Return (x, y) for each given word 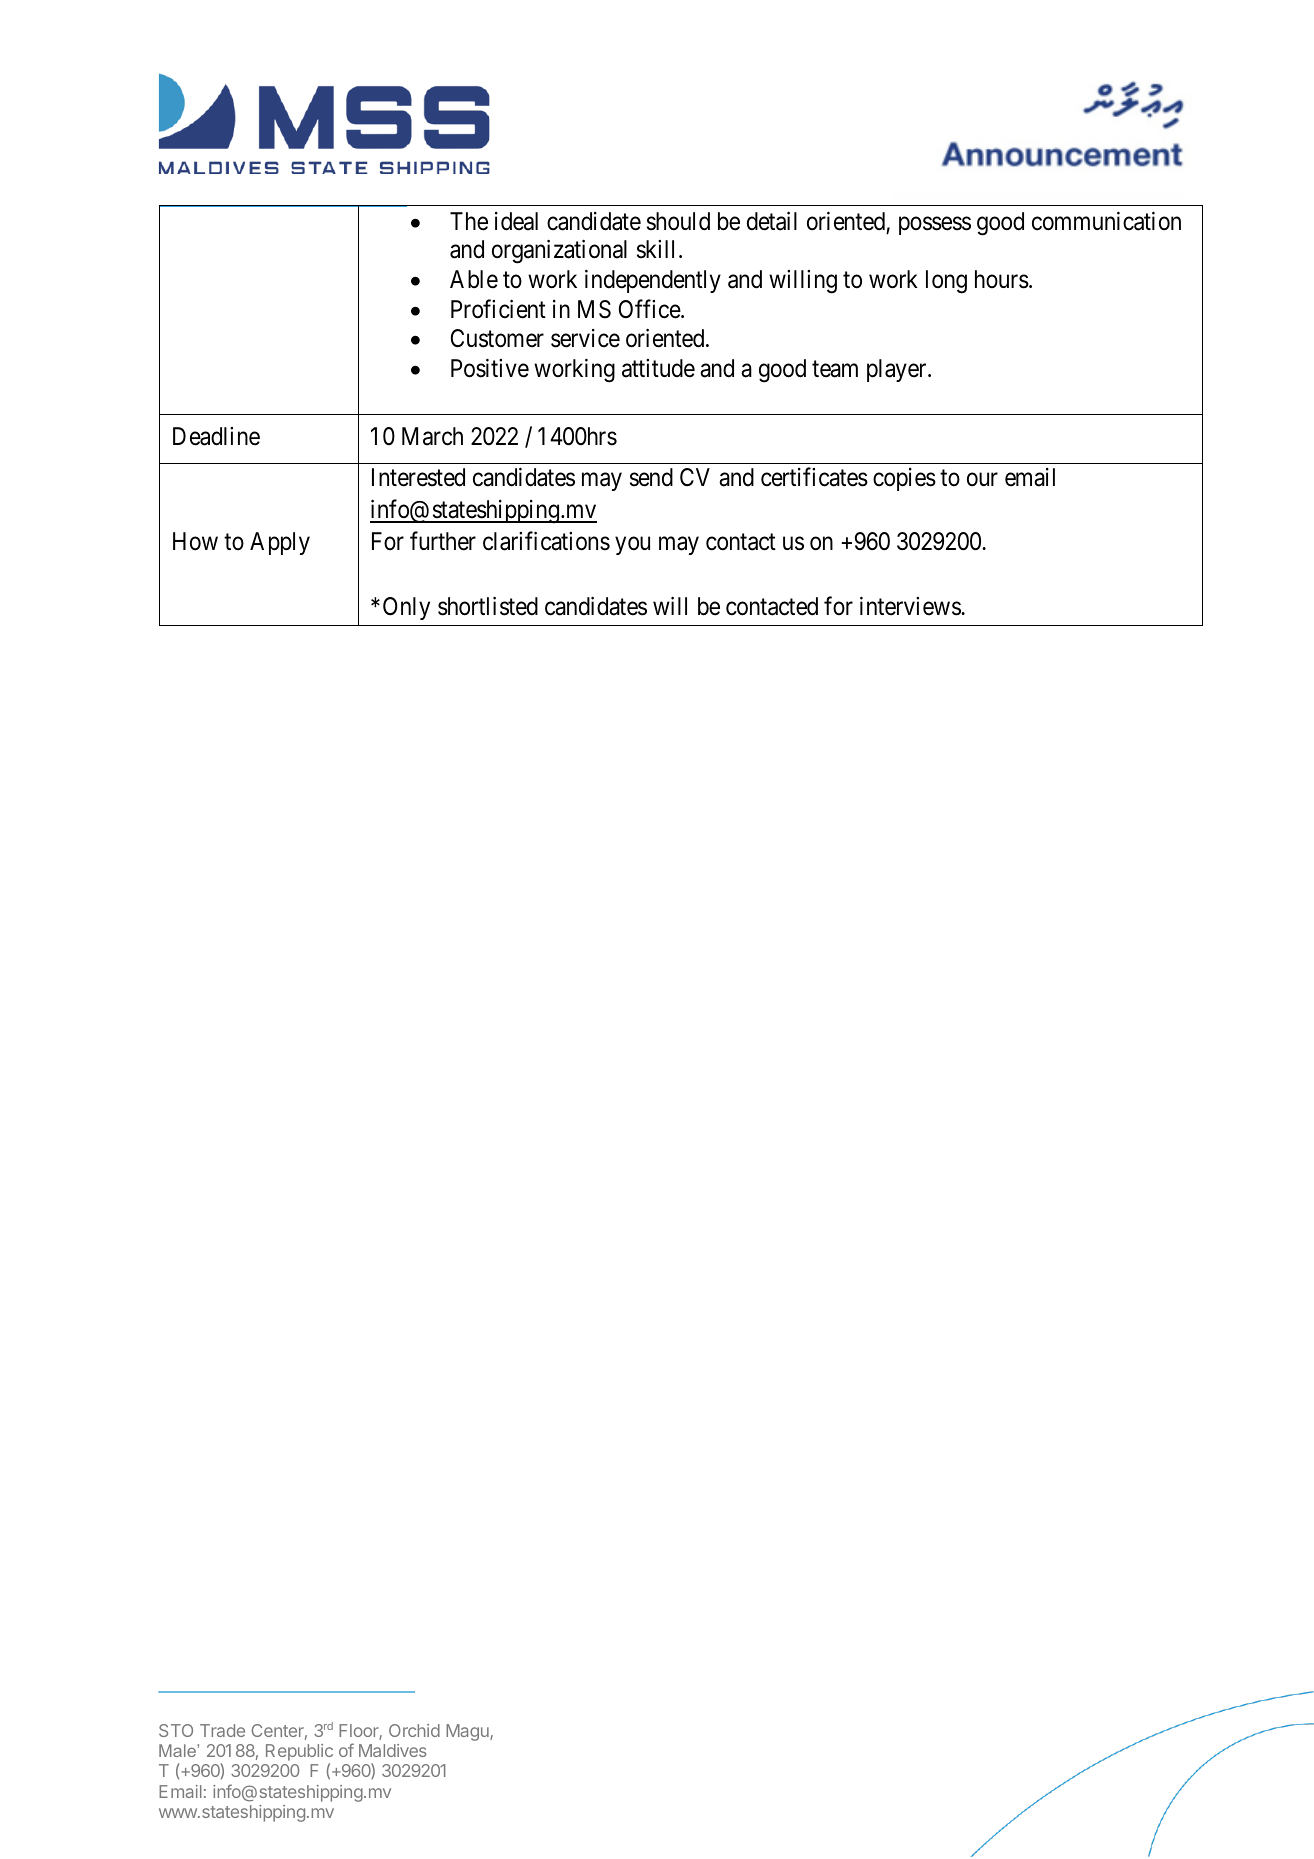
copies (904, 479)
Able (474, 279)
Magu (468, 1732)
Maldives (393, 1750)
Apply (280, 543)
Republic (299, 1754)
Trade (222, 1730)
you (632, 546)
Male (178, 1750)
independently (653, 281)
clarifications (546, 541)
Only (406, 608)
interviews (911, 606)
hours (1002, 279)
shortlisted (488, 606)
